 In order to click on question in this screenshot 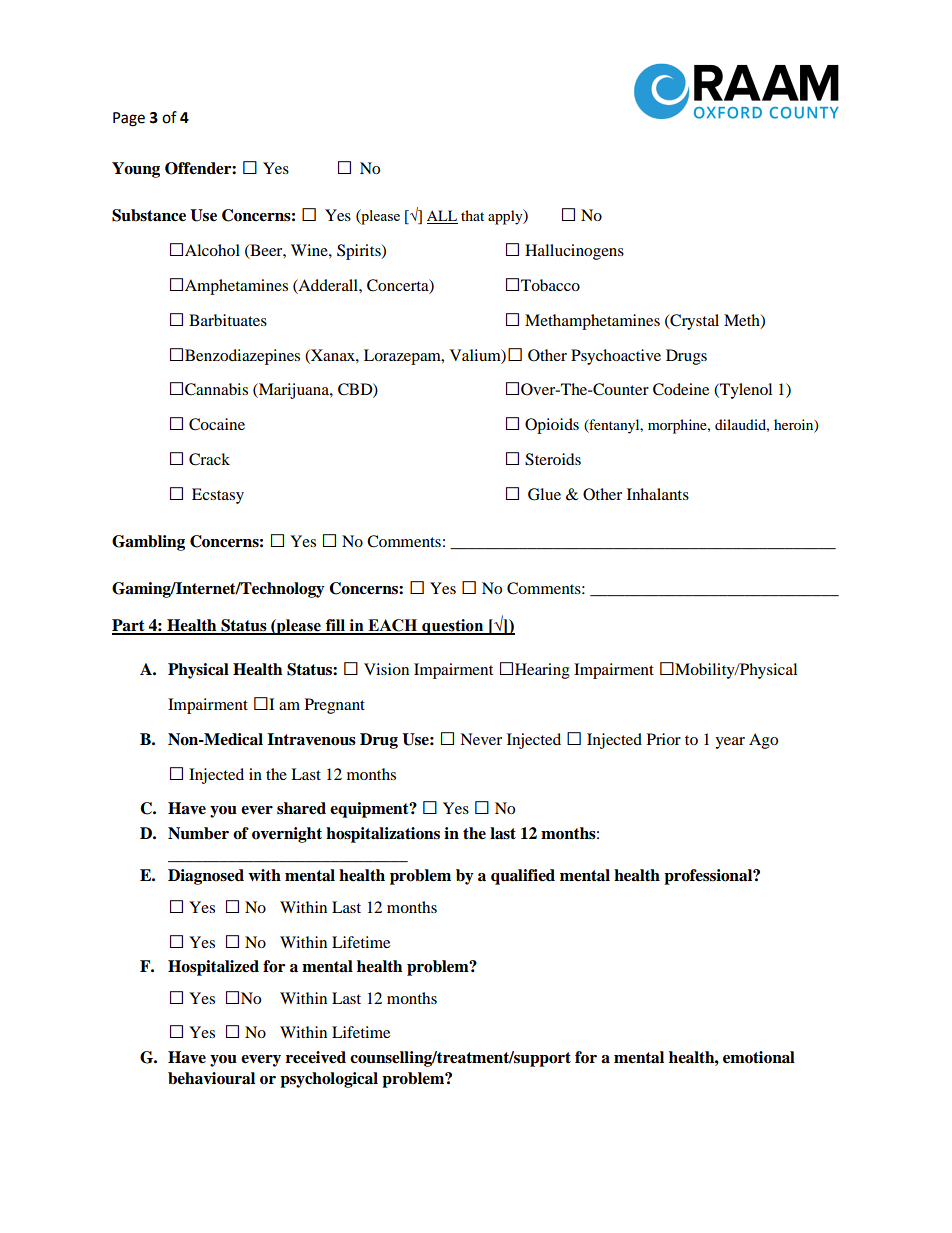, I will do `click(453, 627)`.
